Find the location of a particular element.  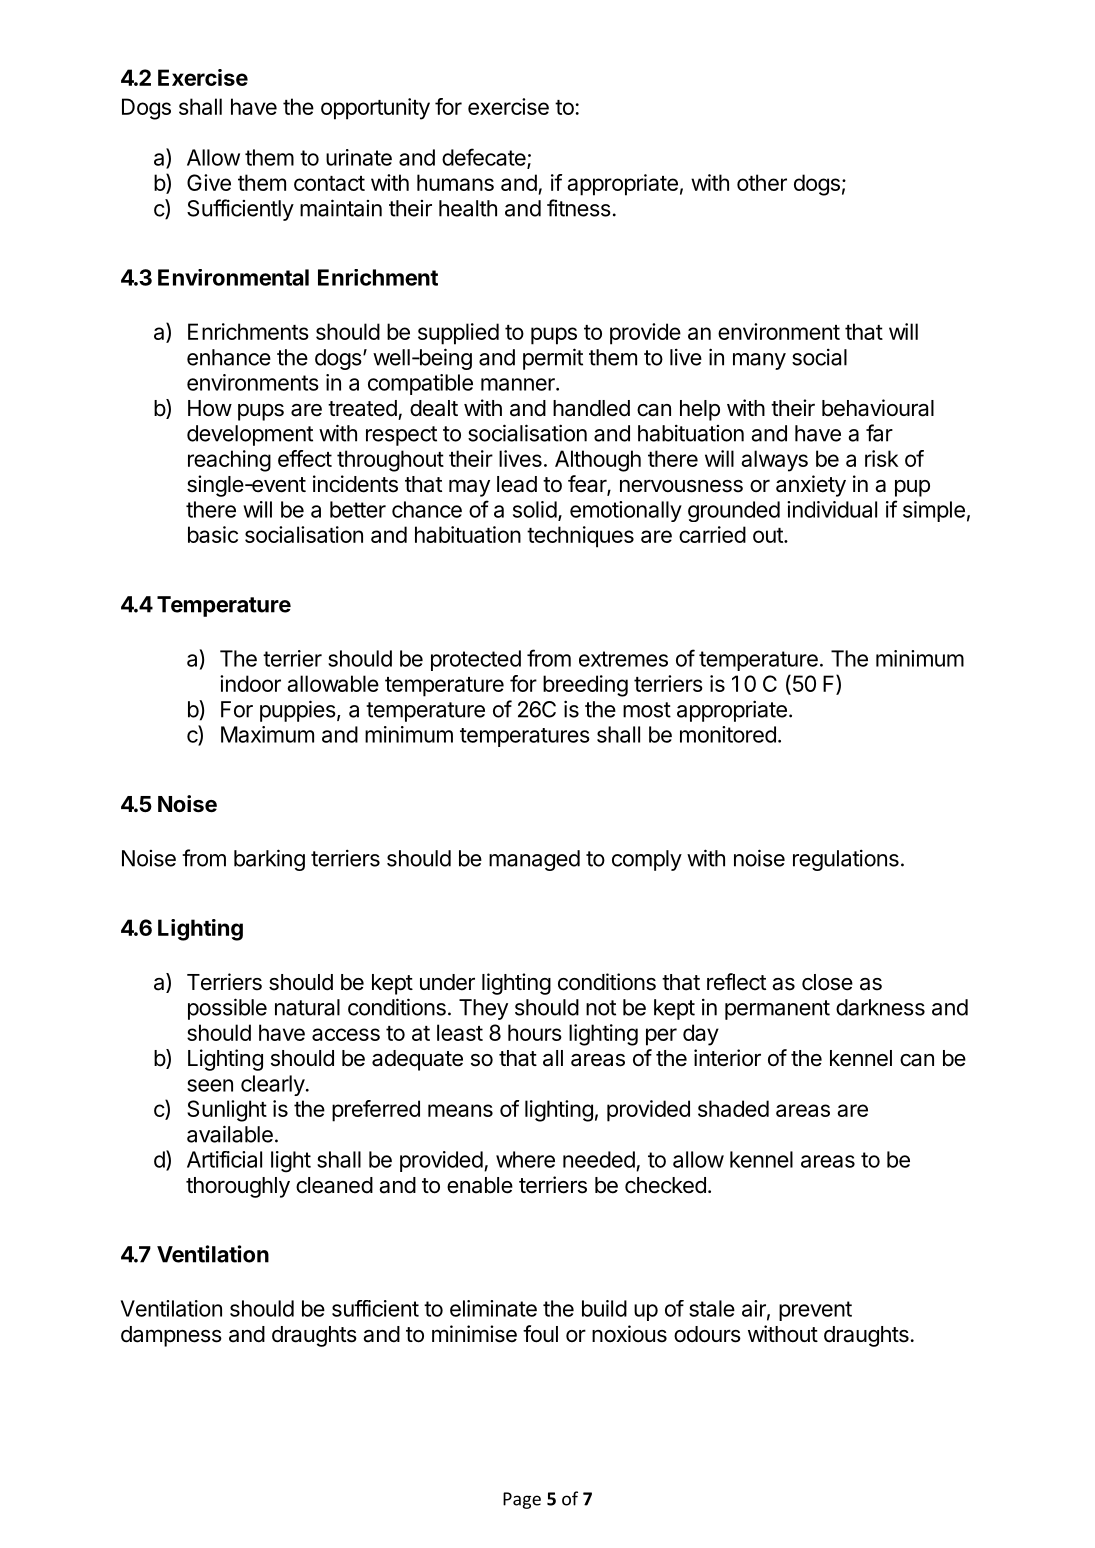

anxiety is located at coordinates (811, 486).
